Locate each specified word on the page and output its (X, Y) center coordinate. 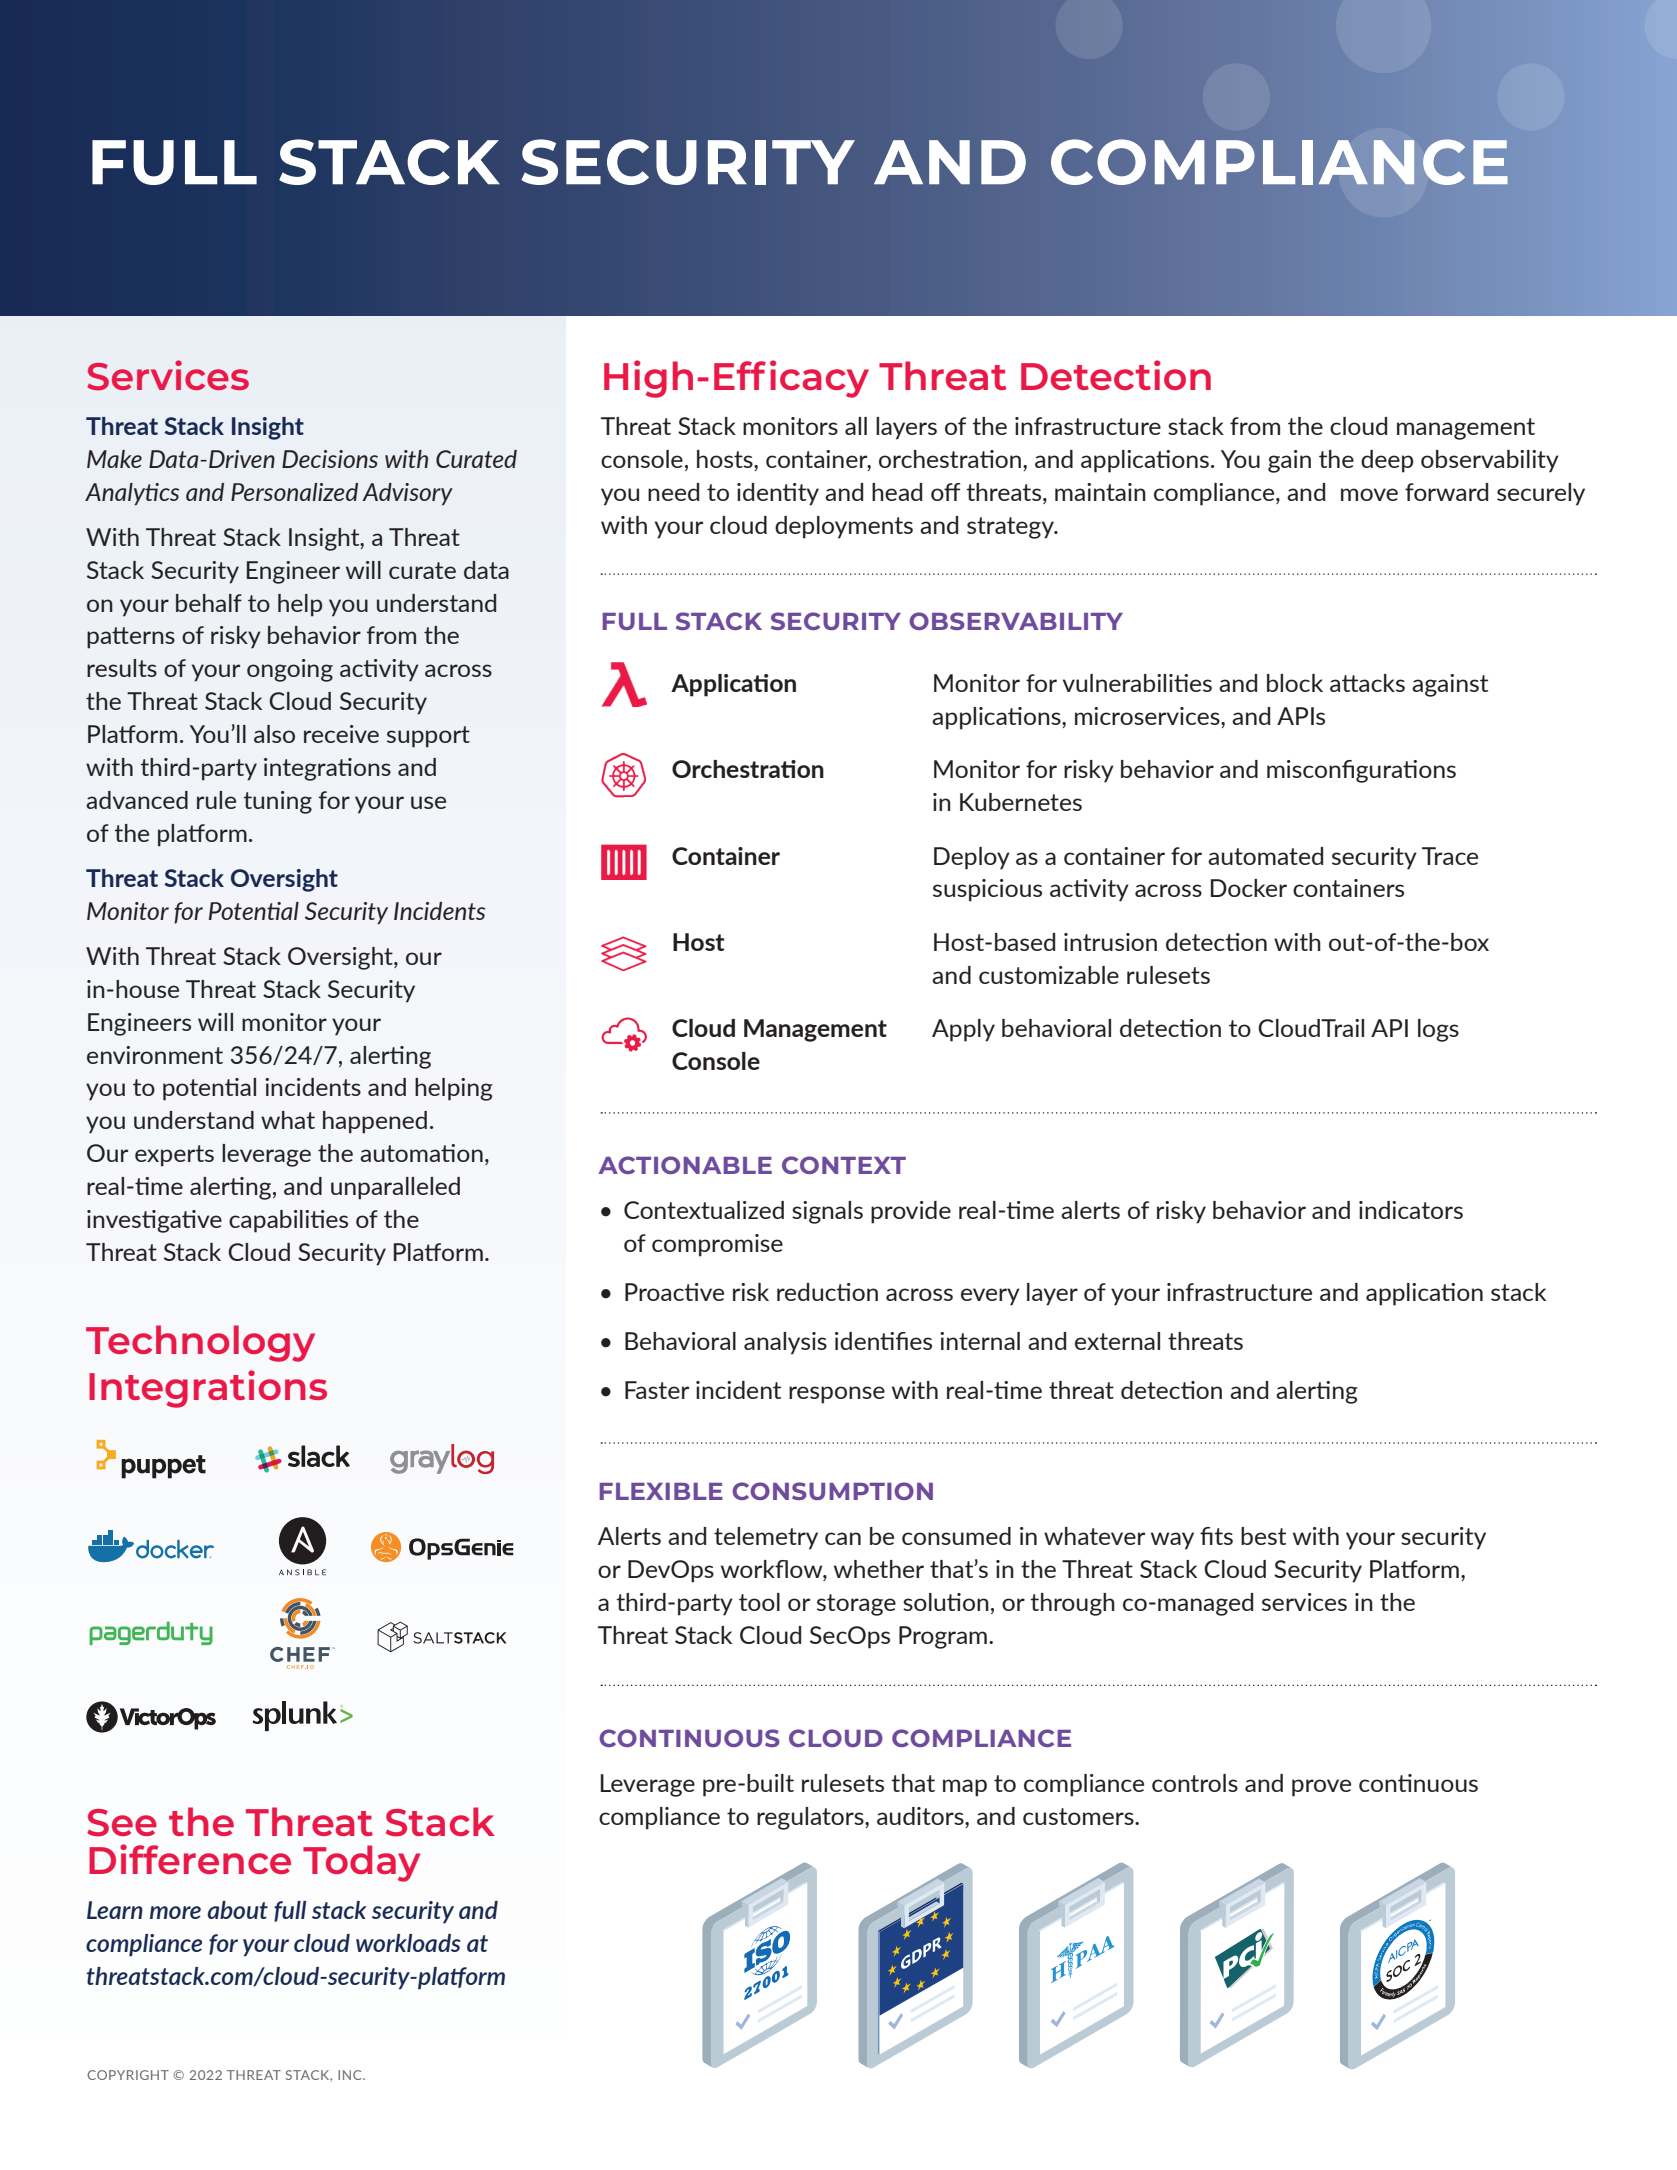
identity (778, 494)
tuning (277, 802)
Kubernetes (1021, 802)
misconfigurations (1361, 771)
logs (1438, 1030)
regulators (811, 1818)
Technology (200, 1343)
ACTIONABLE (685, 1165)
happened (375, 1122)
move (1369, 494)
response (837, 1395)
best (1263, 1536)
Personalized (294, 492)
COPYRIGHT (128, 2075)
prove (1321, 1788)
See (122, 1823)
